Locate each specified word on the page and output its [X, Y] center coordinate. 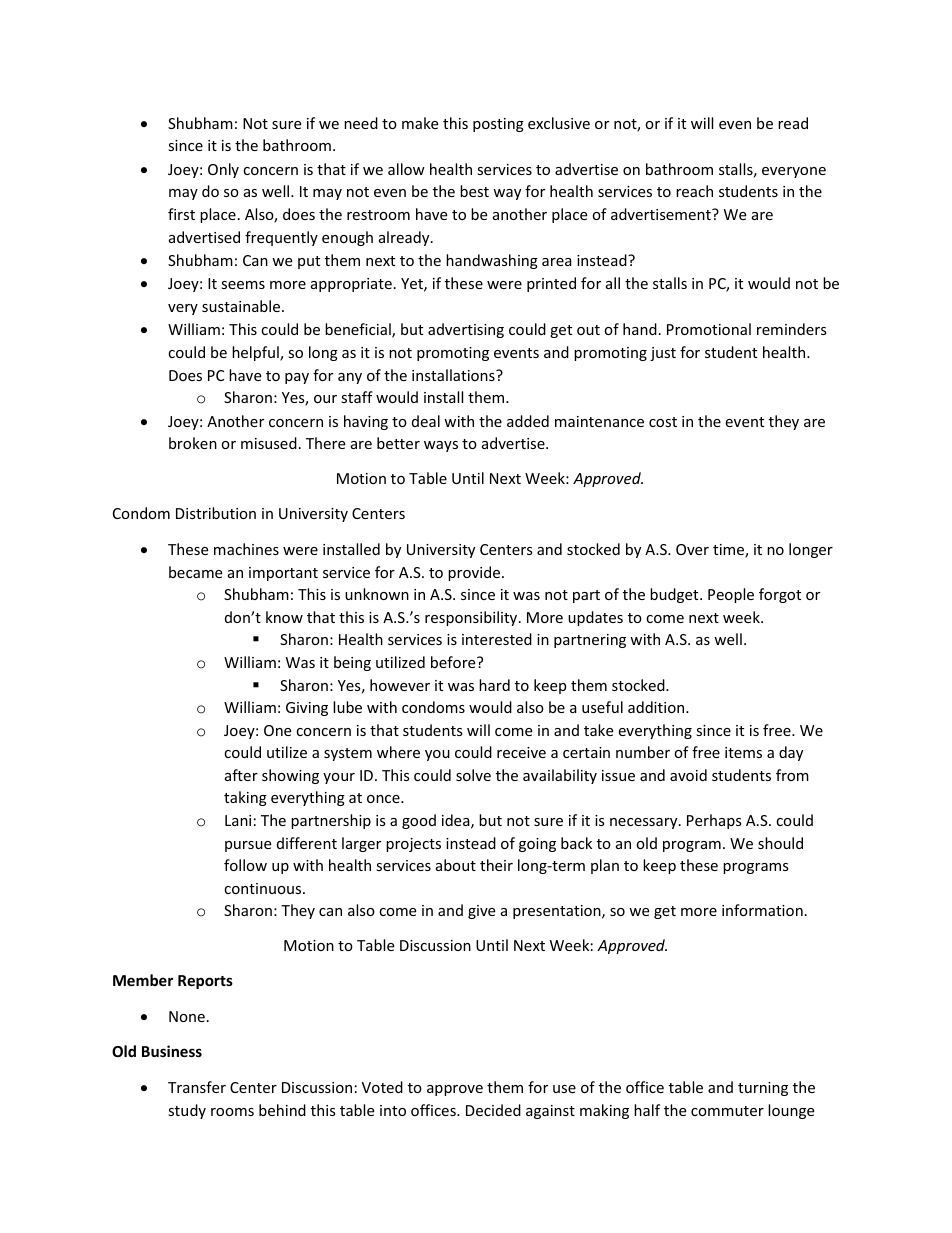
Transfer [197, 1087]
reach [694, 191]
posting [498, 125]
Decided [493, 1110]
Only [223, 170]
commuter [727, 1111]
